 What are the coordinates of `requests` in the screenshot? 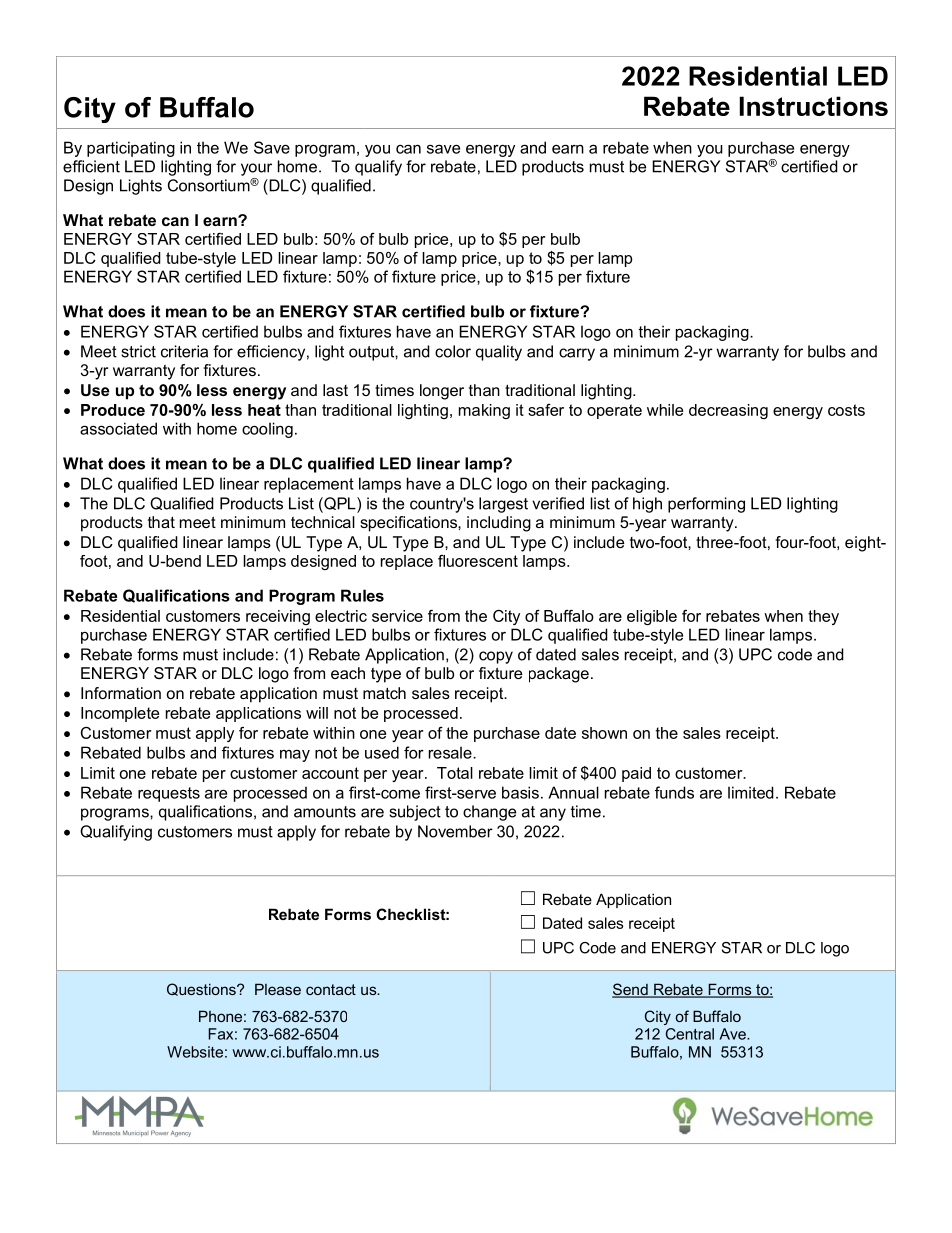 It's located at (169, 794).
